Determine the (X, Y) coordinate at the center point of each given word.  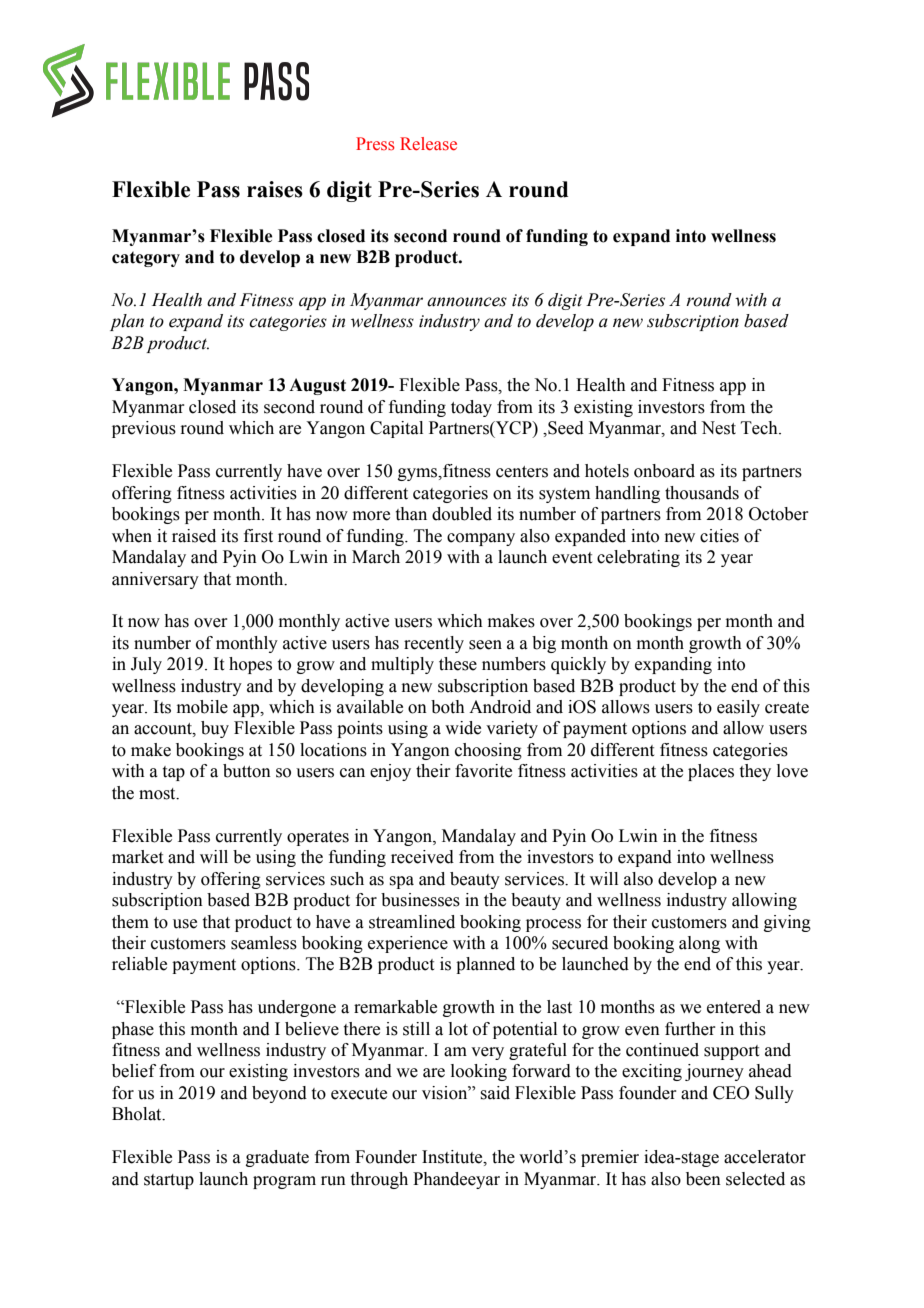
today (471, 408)
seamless (264, 943)
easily (738, 708)
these (458, 664)
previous (144, 429)
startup (169, 1181)
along (699, 944)
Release (428, 144)
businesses (420, 900)
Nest (718, 428)
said (495, 1093)
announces (467, 302)
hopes (250, 665)
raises (275, 189)
